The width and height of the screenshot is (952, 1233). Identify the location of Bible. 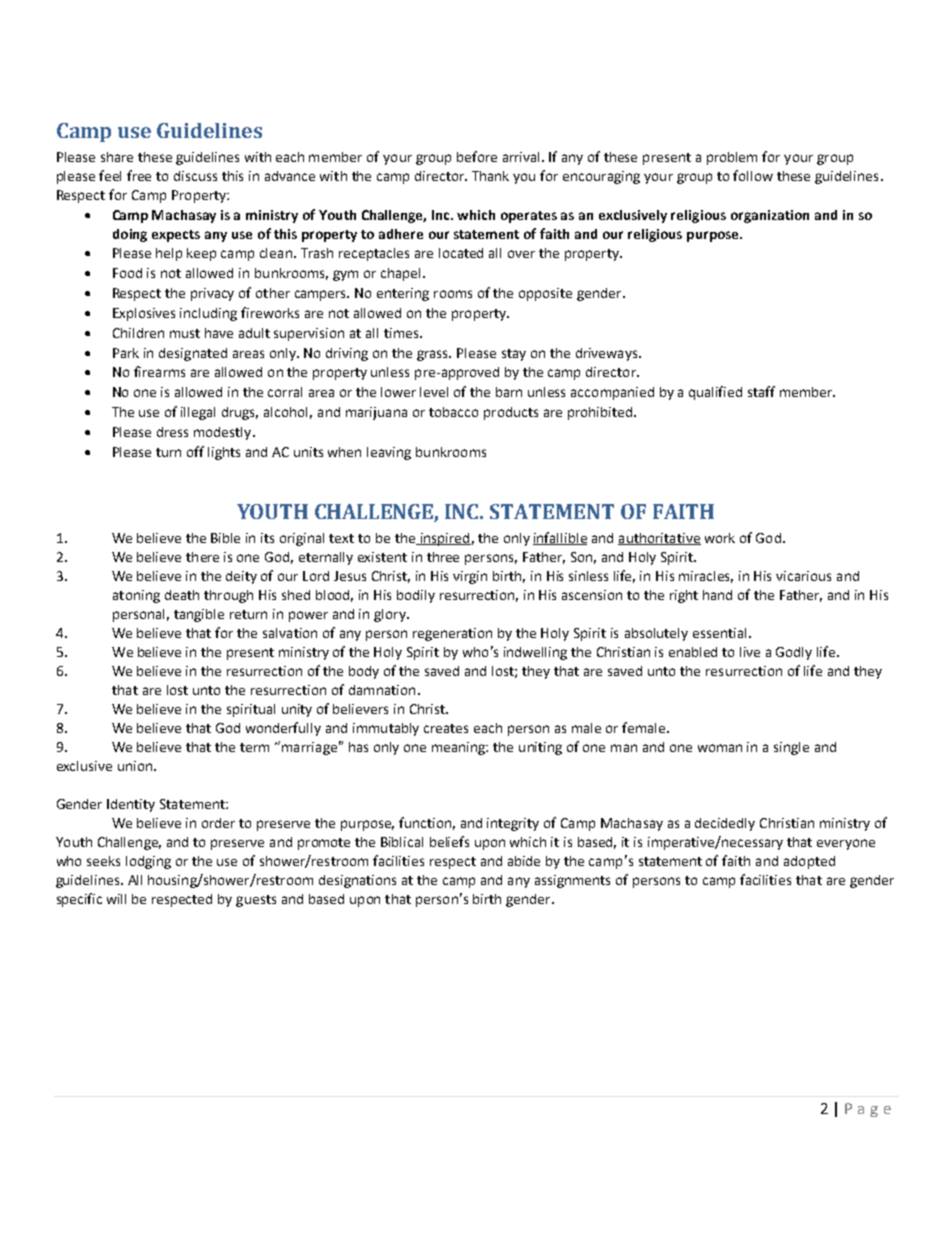
(225, 538).
